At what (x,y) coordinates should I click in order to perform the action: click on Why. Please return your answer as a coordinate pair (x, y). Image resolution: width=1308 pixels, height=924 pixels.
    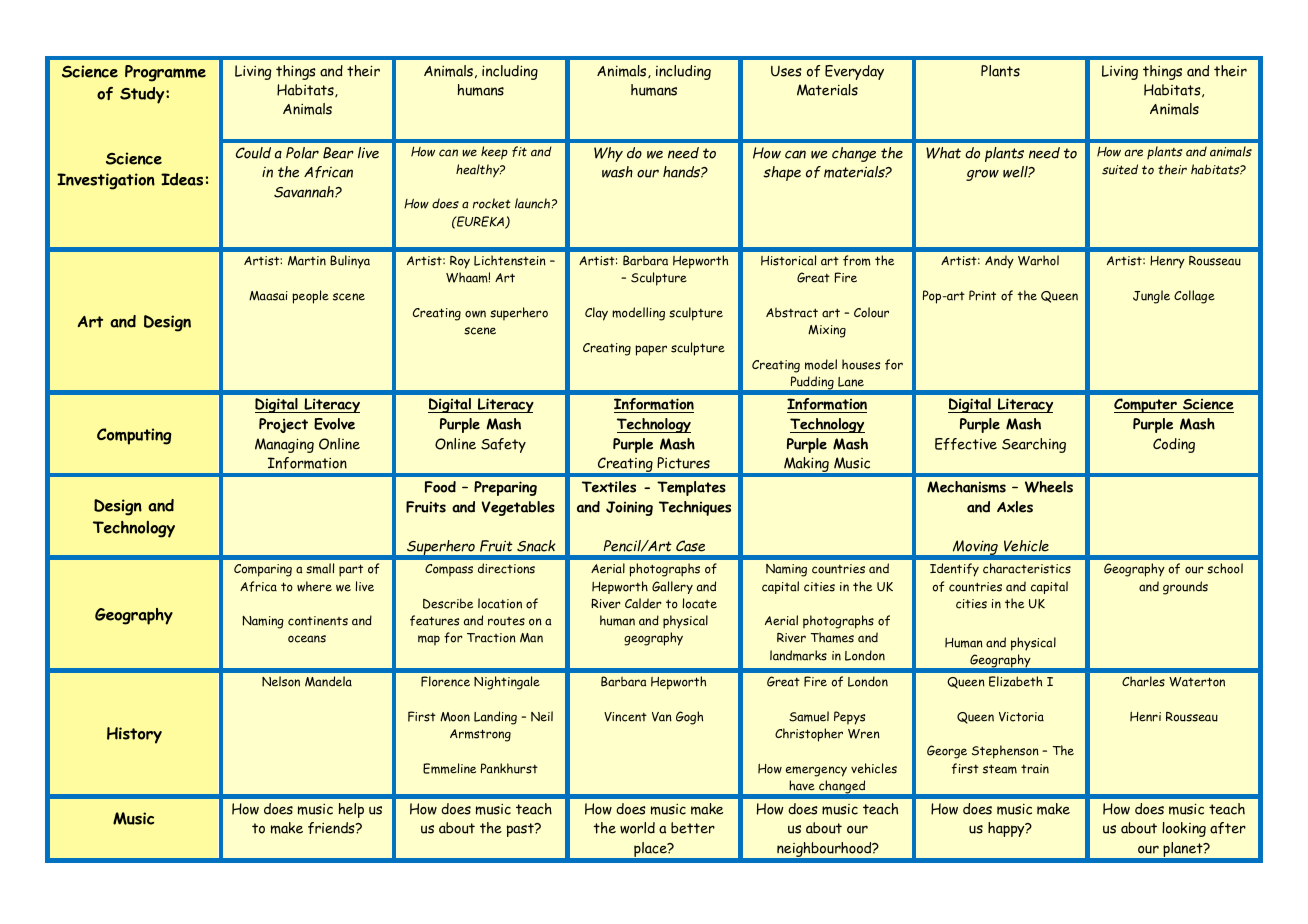
    Looking at the image, I should click on (608, 154).
